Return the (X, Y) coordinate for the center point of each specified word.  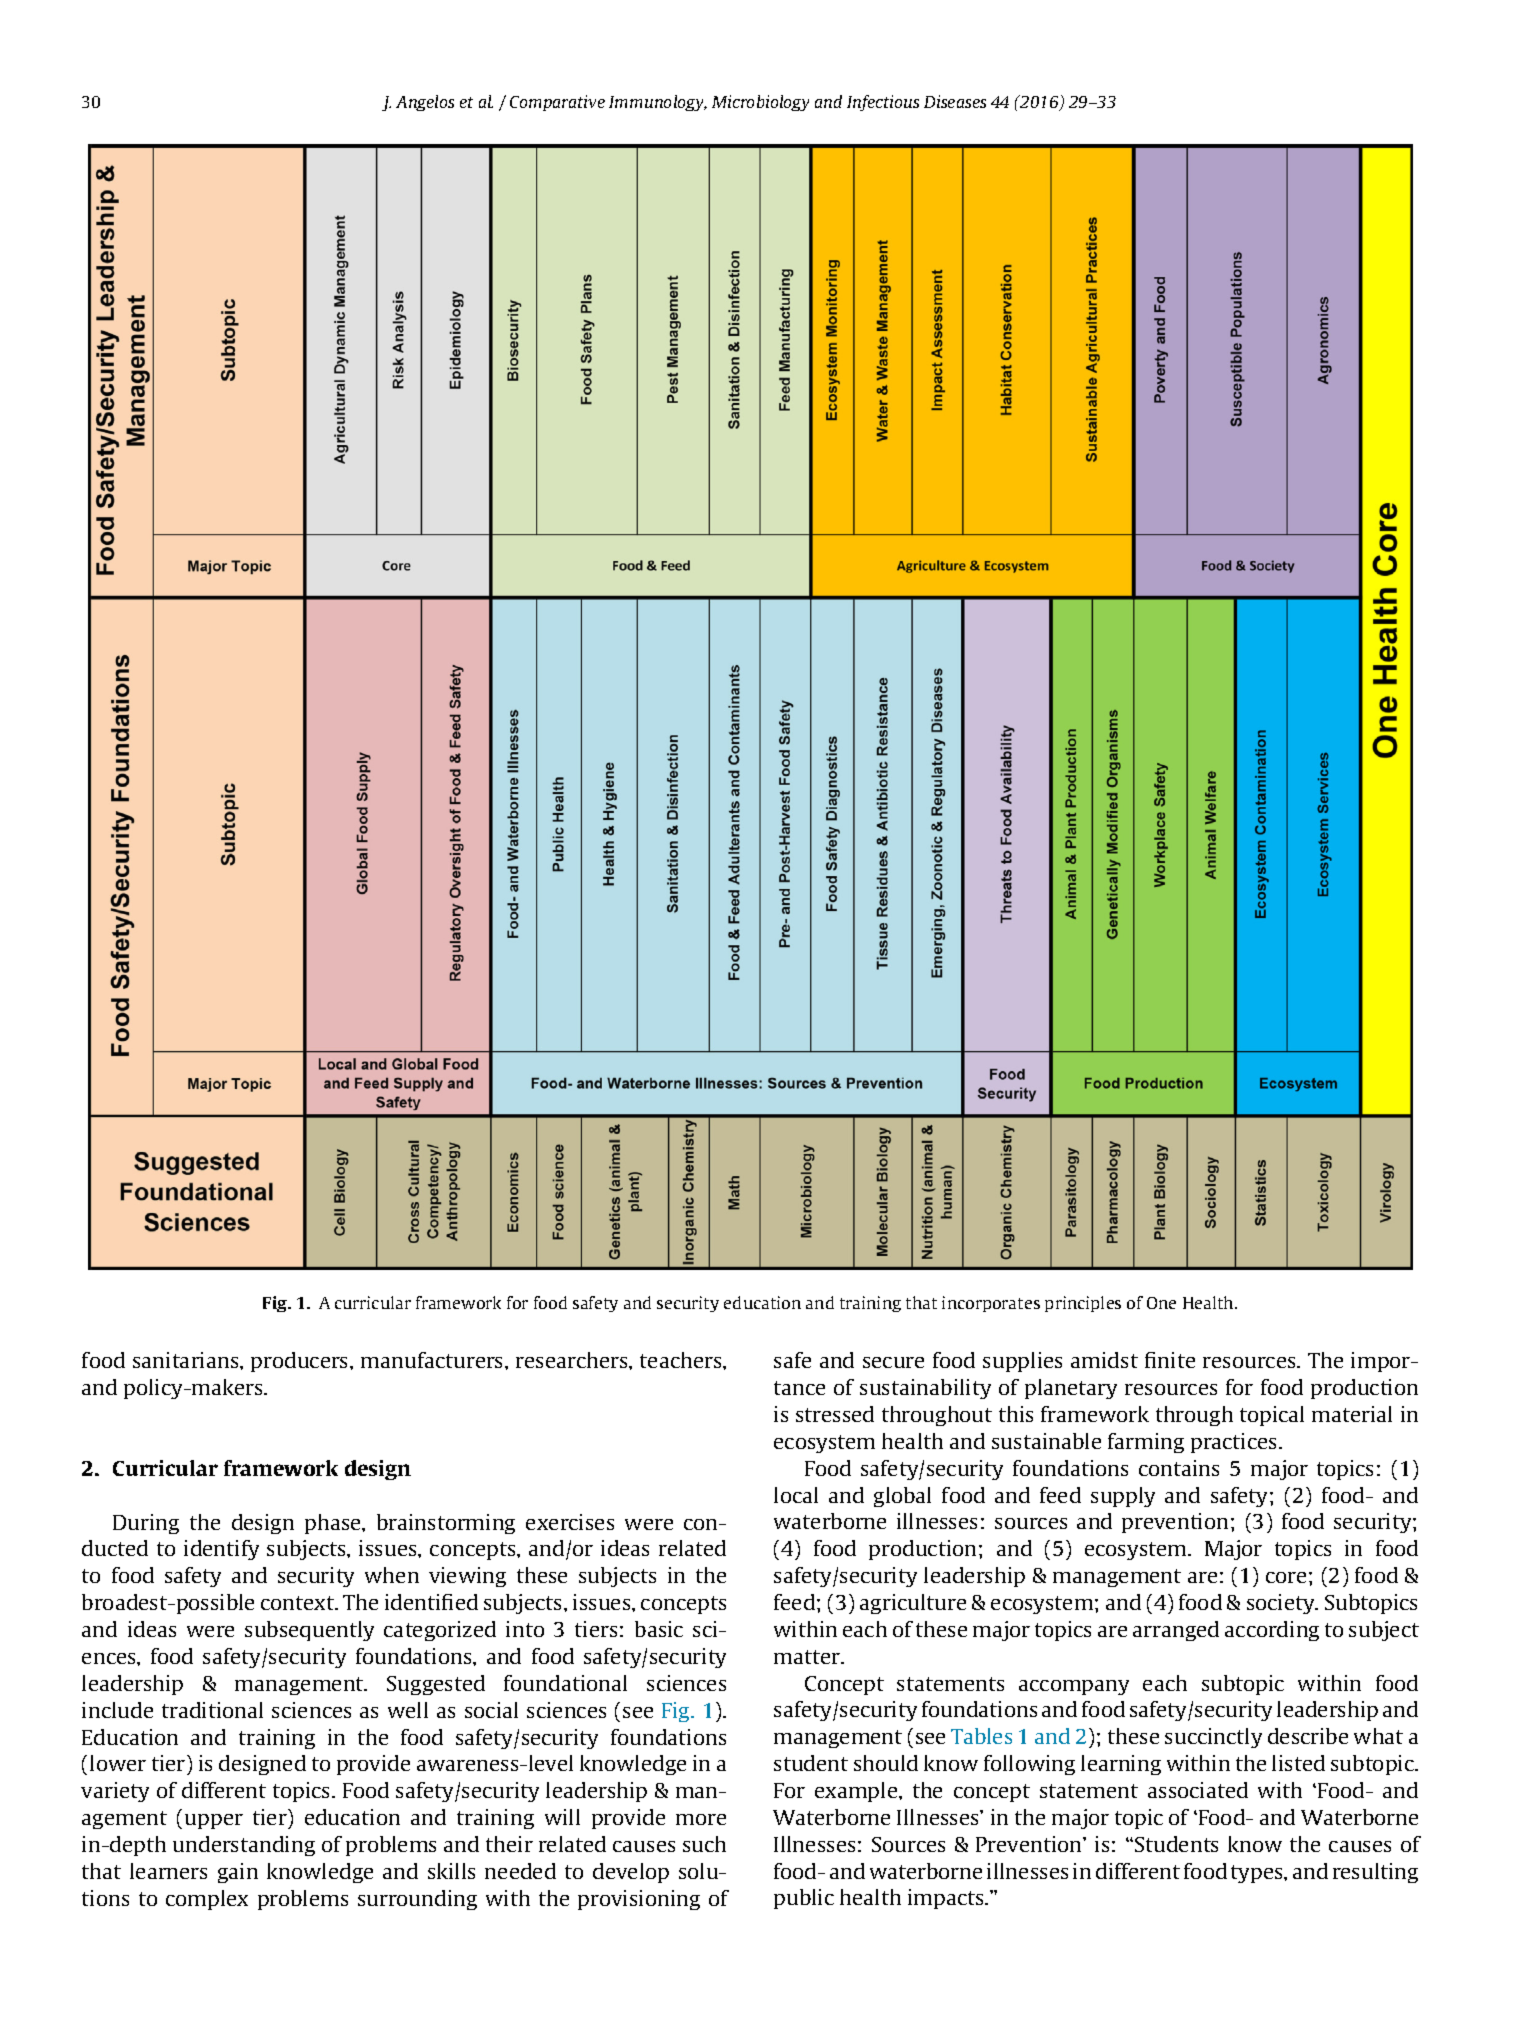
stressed (835, 1414)
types (1258, 1874)
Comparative (557, 103)
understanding (244, 1846)
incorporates (991, 1304)
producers (301, 1362)
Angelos (425, 103)
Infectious (883, 103)
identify (221, 1550)
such (704, 1844)
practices (1235, 1443)
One (1161, 1303)
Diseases (955, 101)
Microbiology (760, 103)
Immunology (657, 103)
